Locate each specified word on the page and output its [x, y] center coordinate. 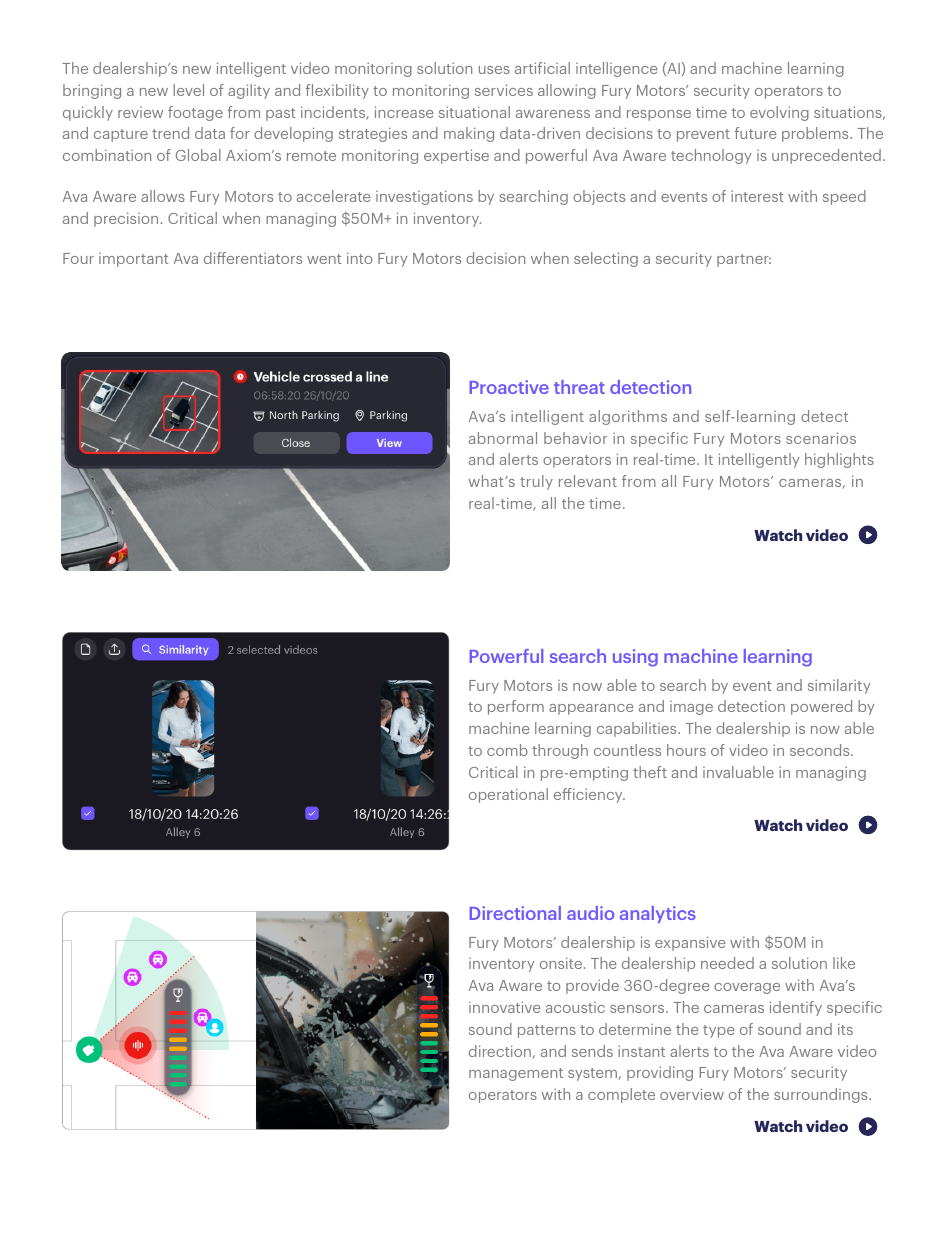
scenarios [821, 438]
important [133, 260]
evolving [779, 113]
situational [474, 112]
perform [516, 707]
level [188, 90]
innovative [504, 1007]
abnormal [503, 438]
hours [686, 750]
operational [508, 795]
